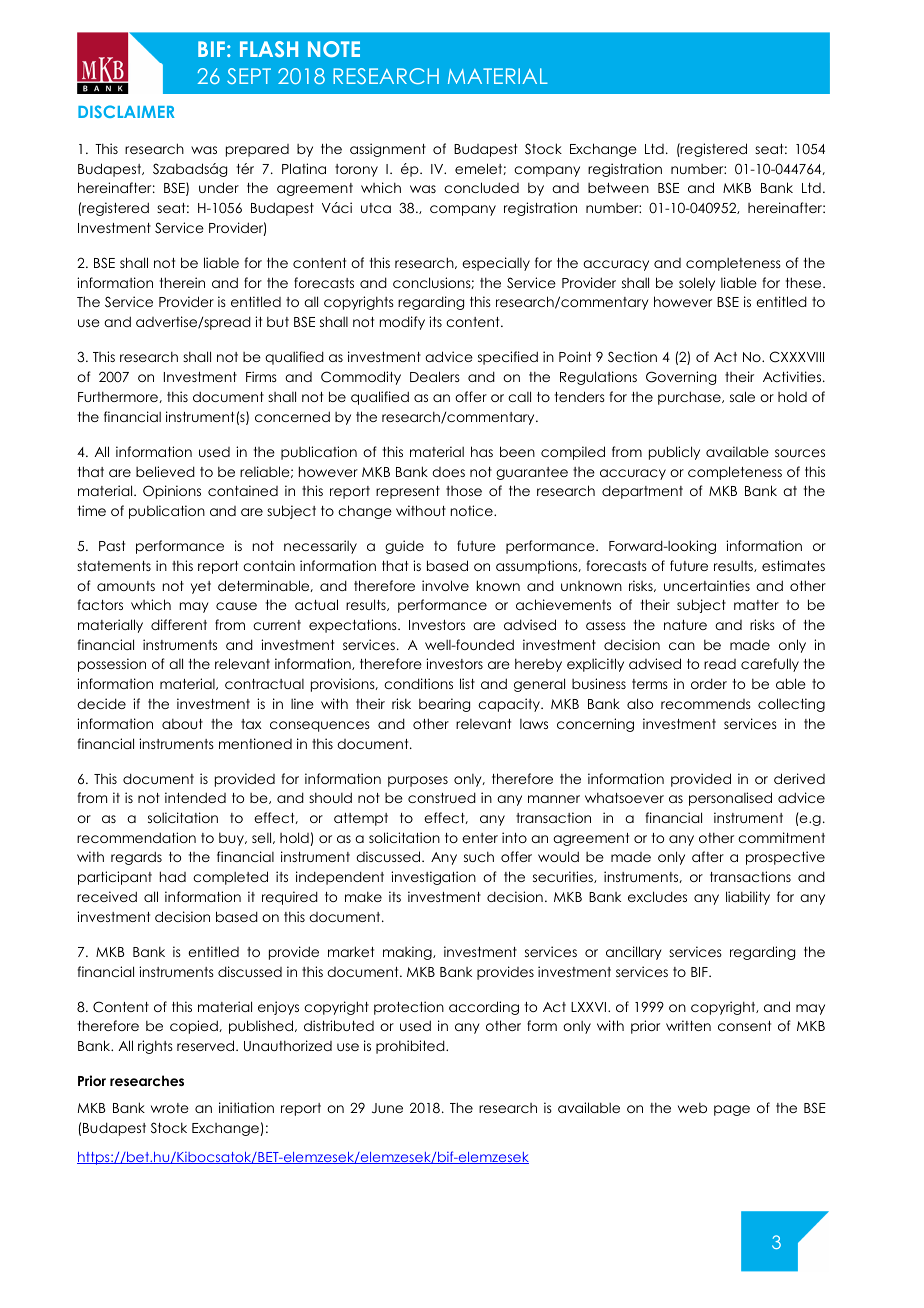  I want to click on assignment, so click(388, 150).
